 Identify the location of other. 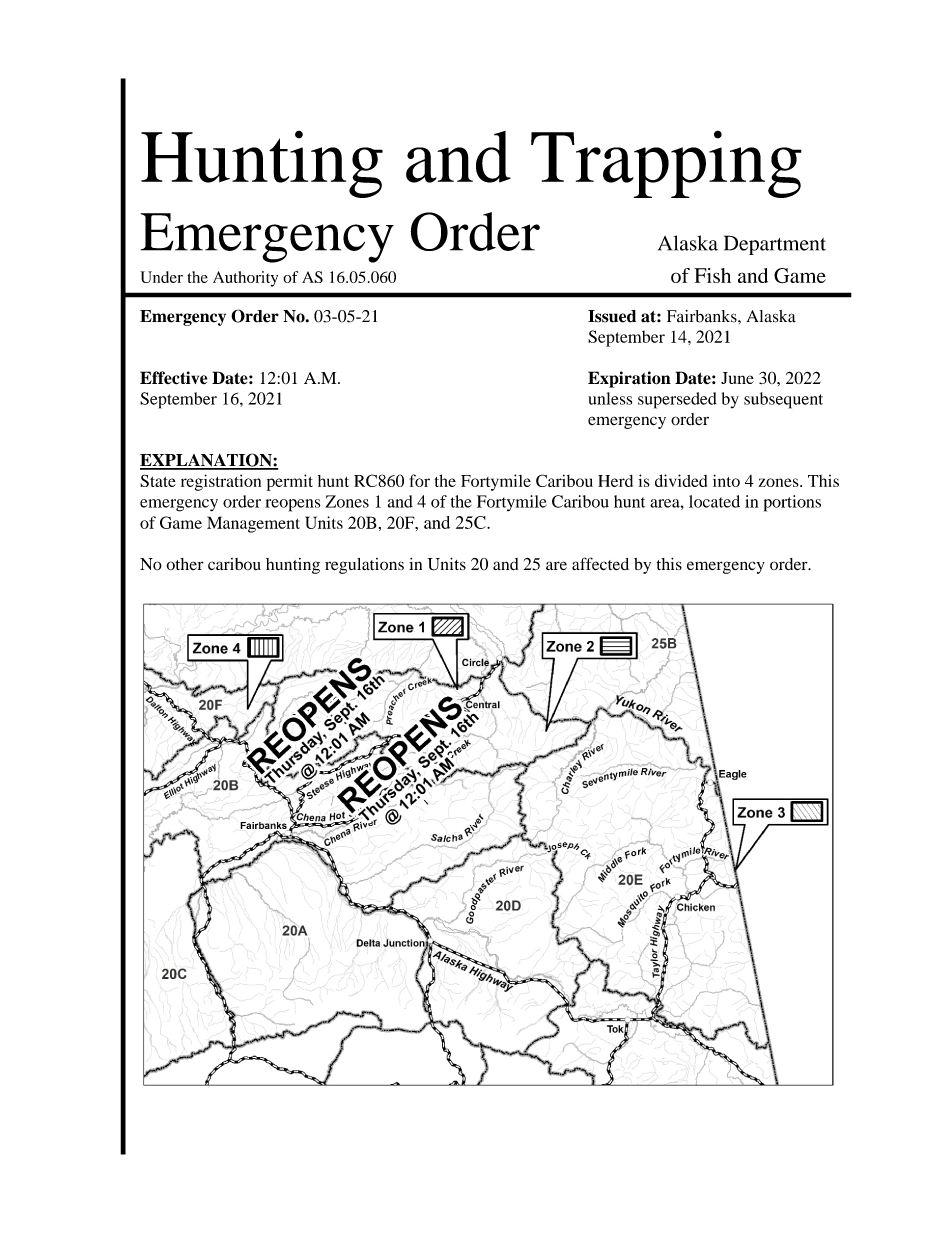
(185, 564).
